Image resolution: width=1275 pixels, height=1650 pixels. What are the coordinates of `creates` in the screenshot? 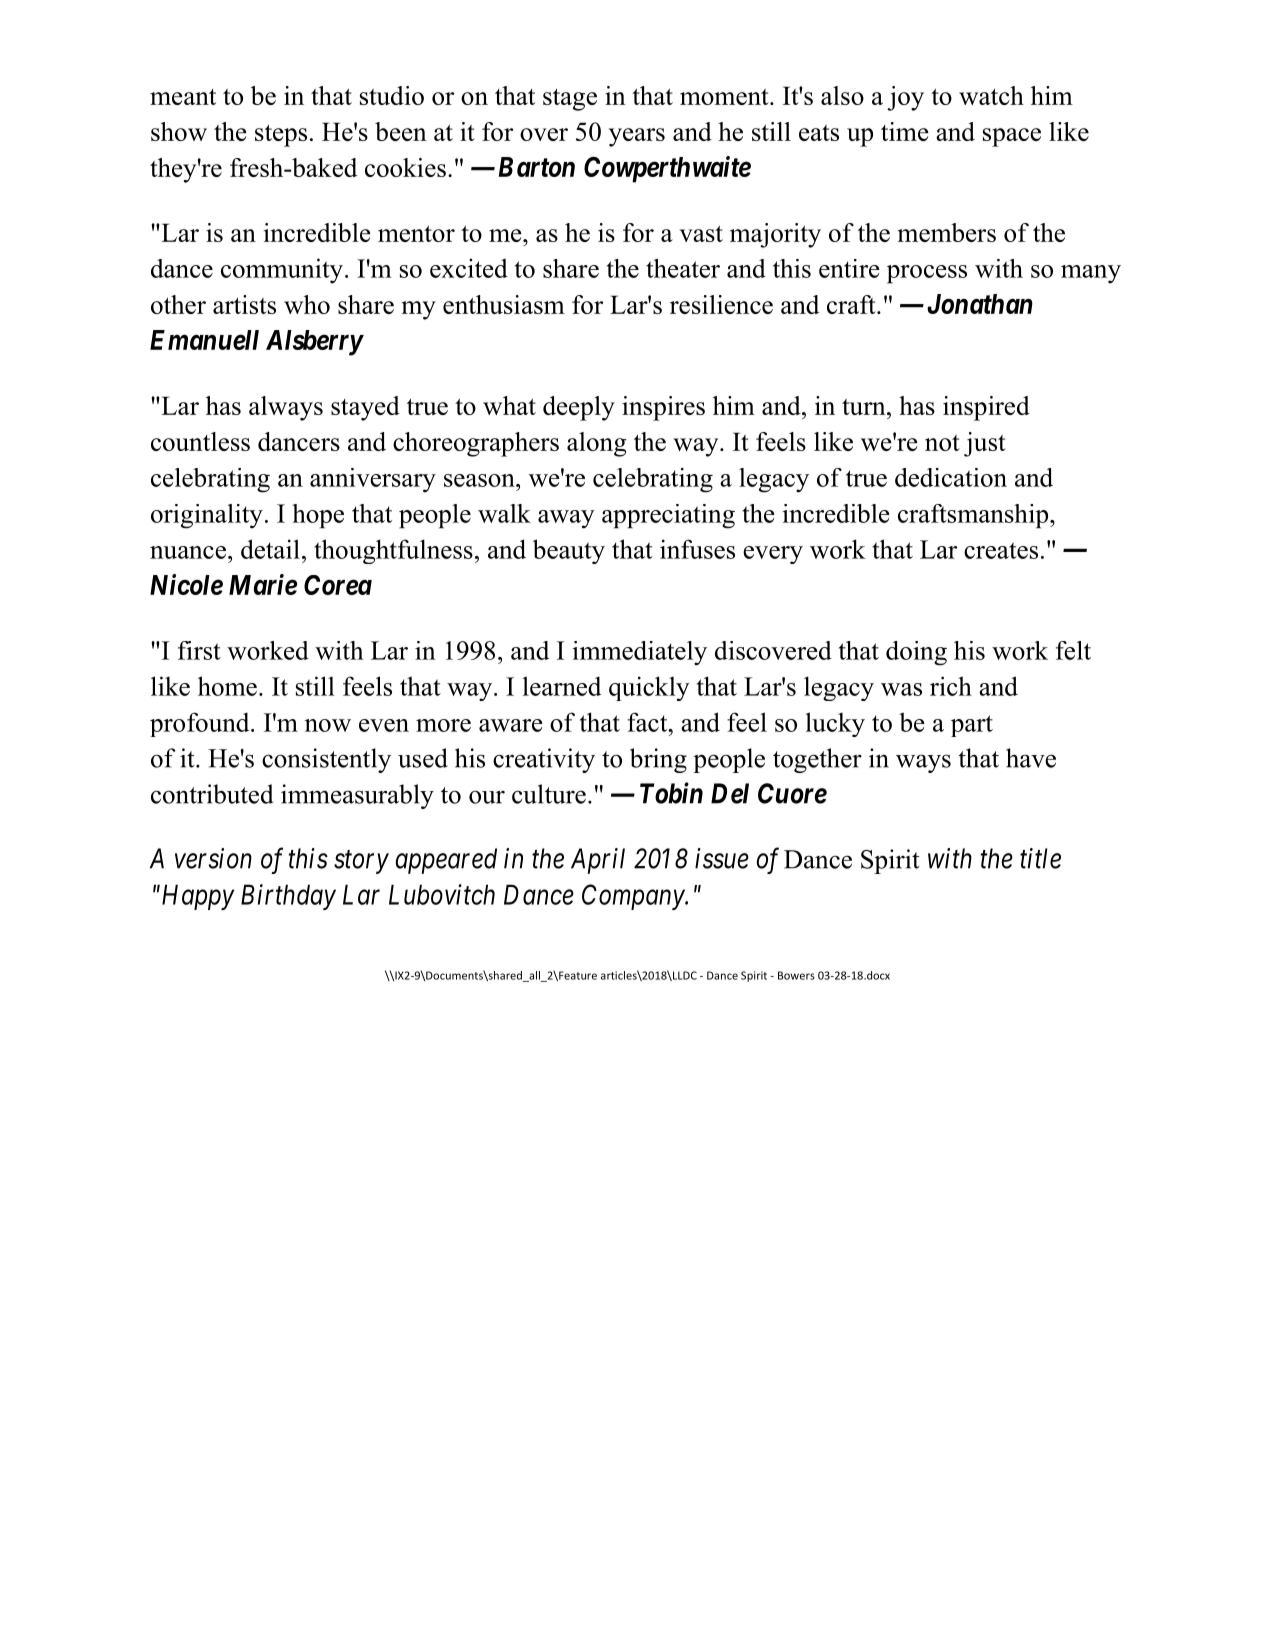 It's located at (1001, 550).
